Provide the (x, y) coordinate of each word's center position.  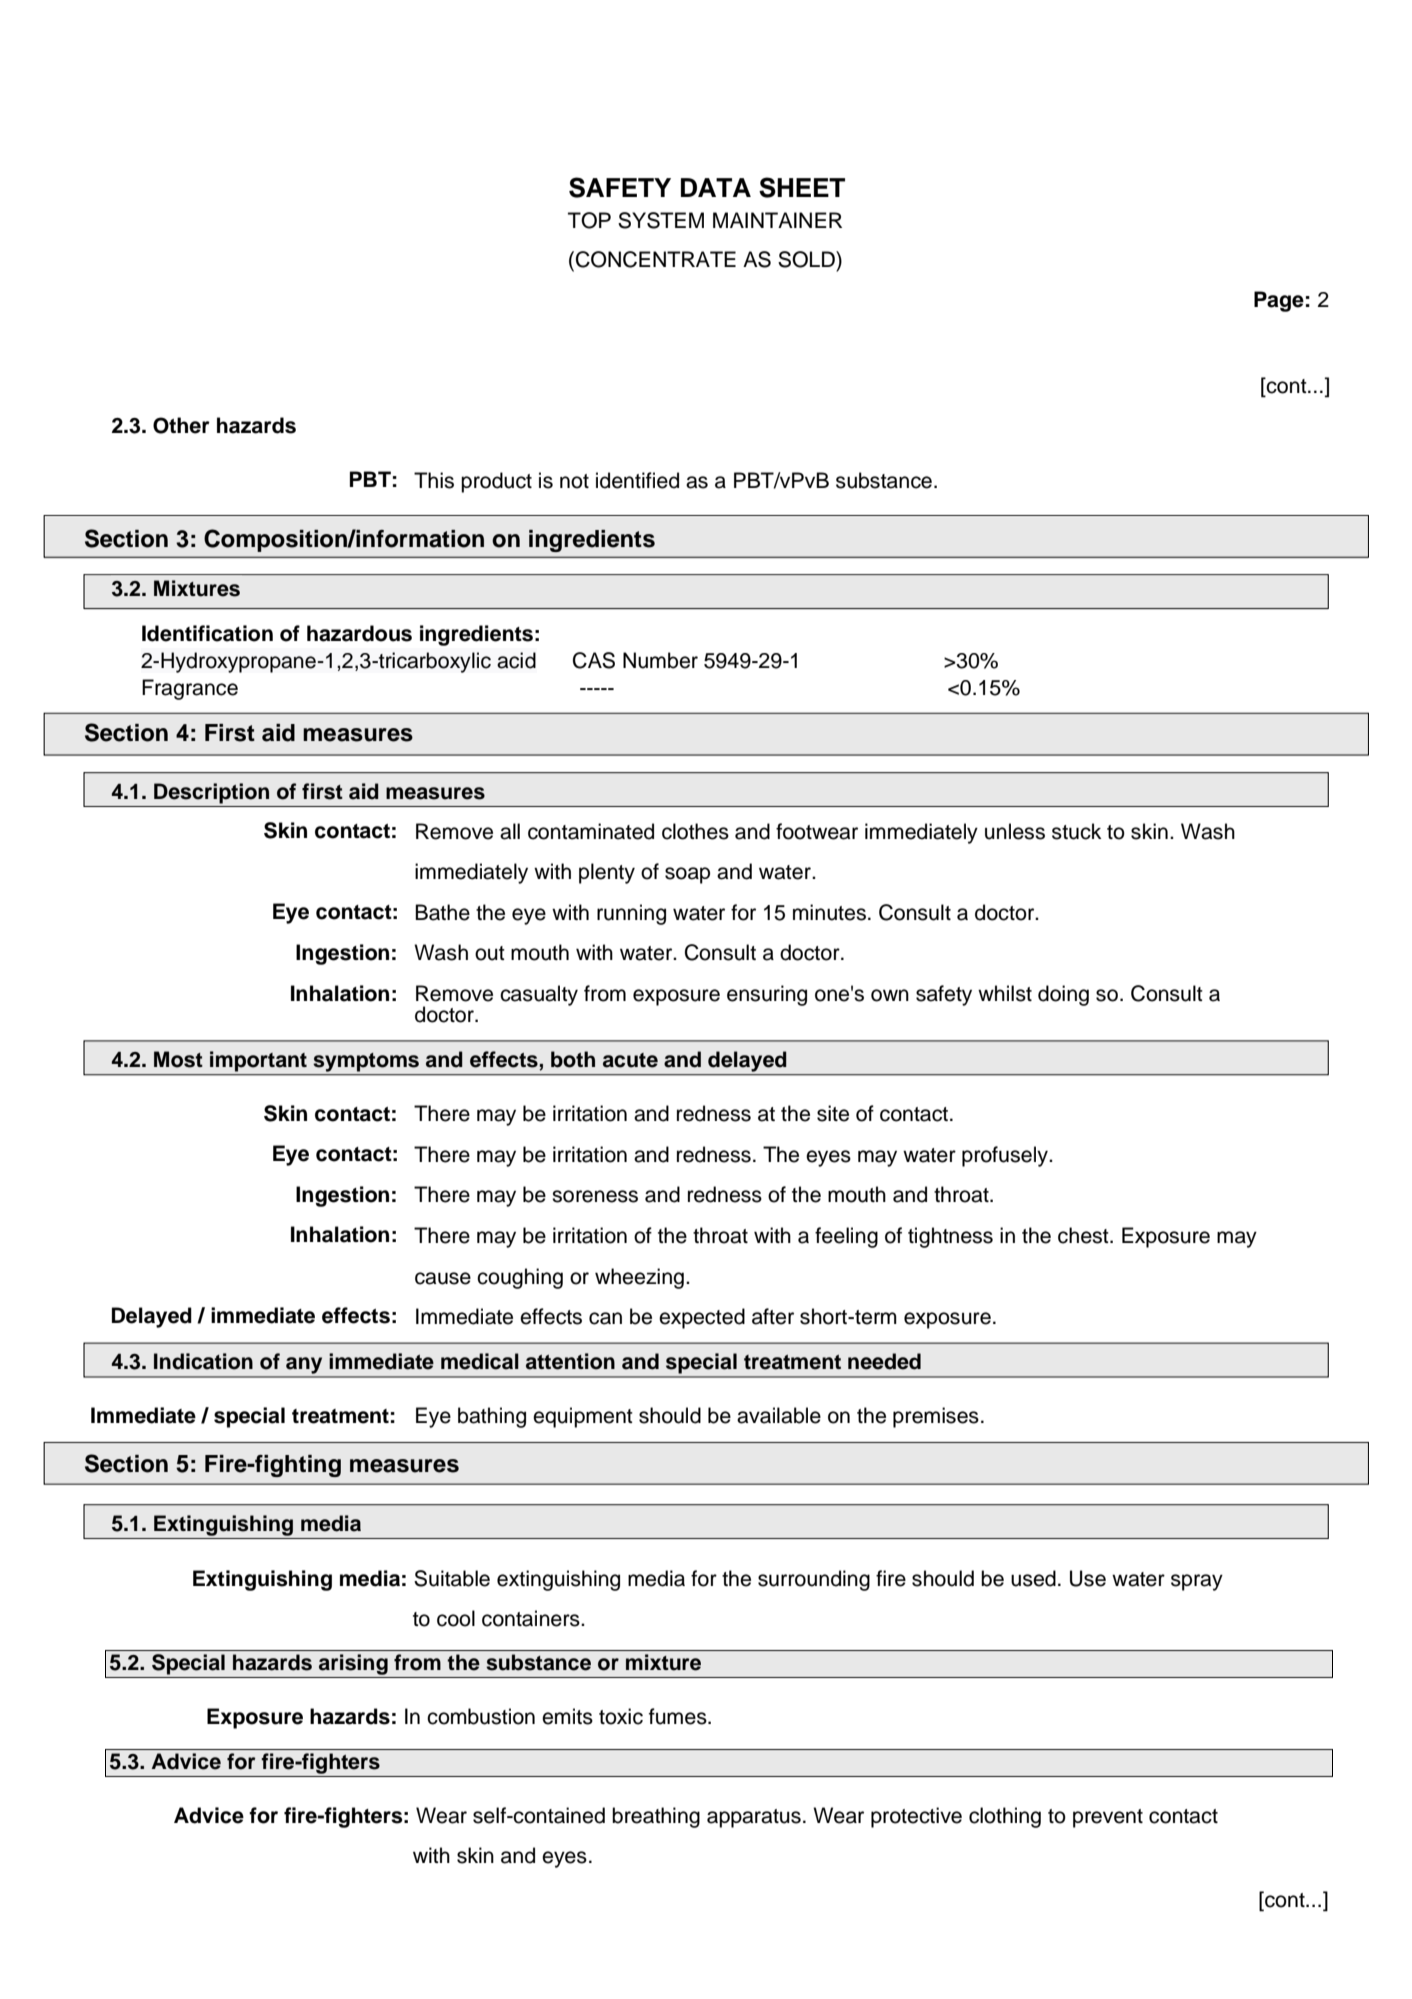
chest (1084, 1235)
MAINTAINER (777, 220)
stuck (1076, 831)
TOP (589, 220)
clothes (695, 831)
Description (211, 793)
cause (443, 1278)
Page (1279, 301)
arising (353, 1666)
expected (702, 1318)
